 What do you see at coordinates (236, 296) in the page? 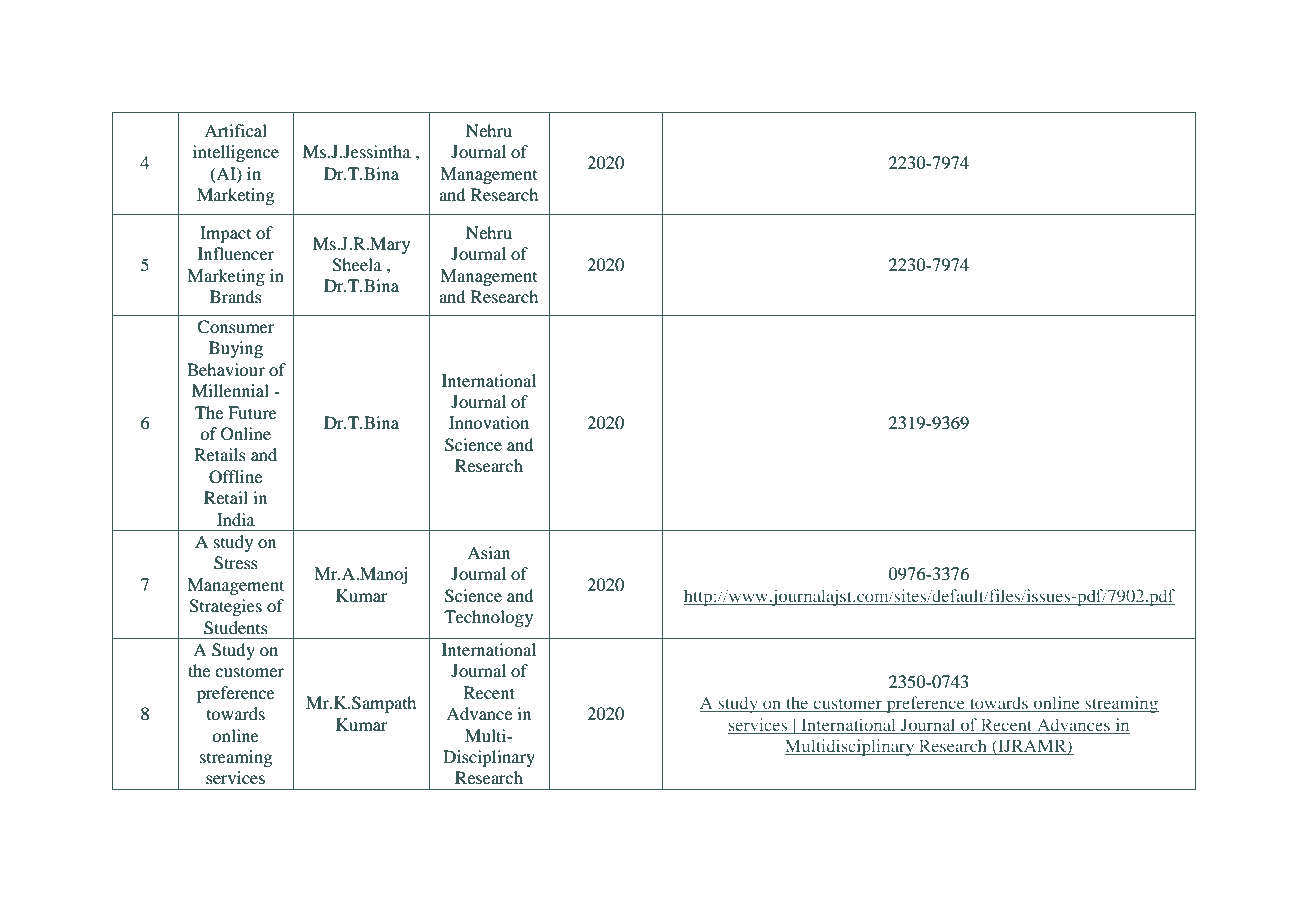
I see `Brands` at bounding box center [236, 296].
